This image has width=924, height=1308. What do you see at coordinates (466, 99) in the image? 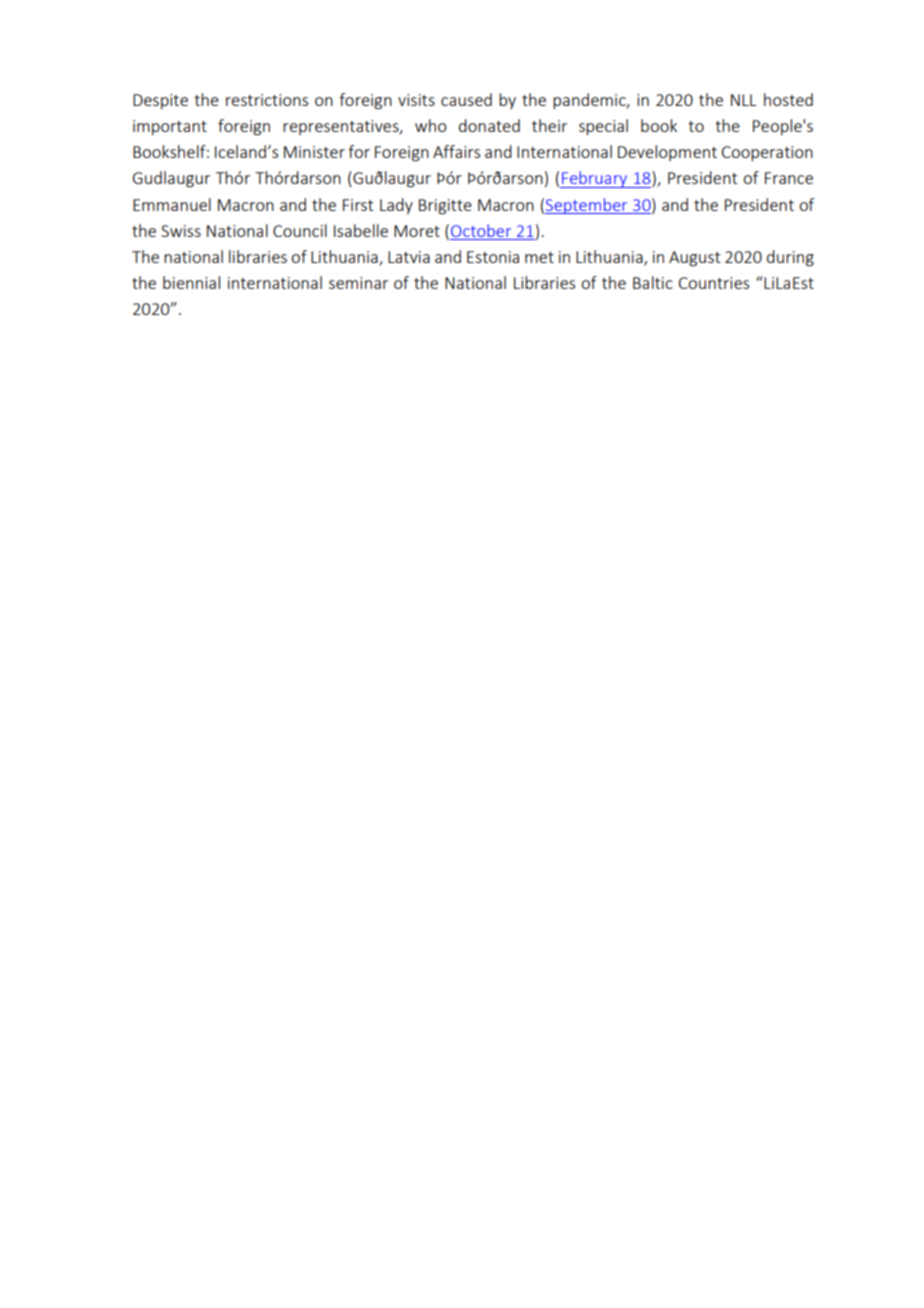
I see `caused` at bounding box center [466, 99].
